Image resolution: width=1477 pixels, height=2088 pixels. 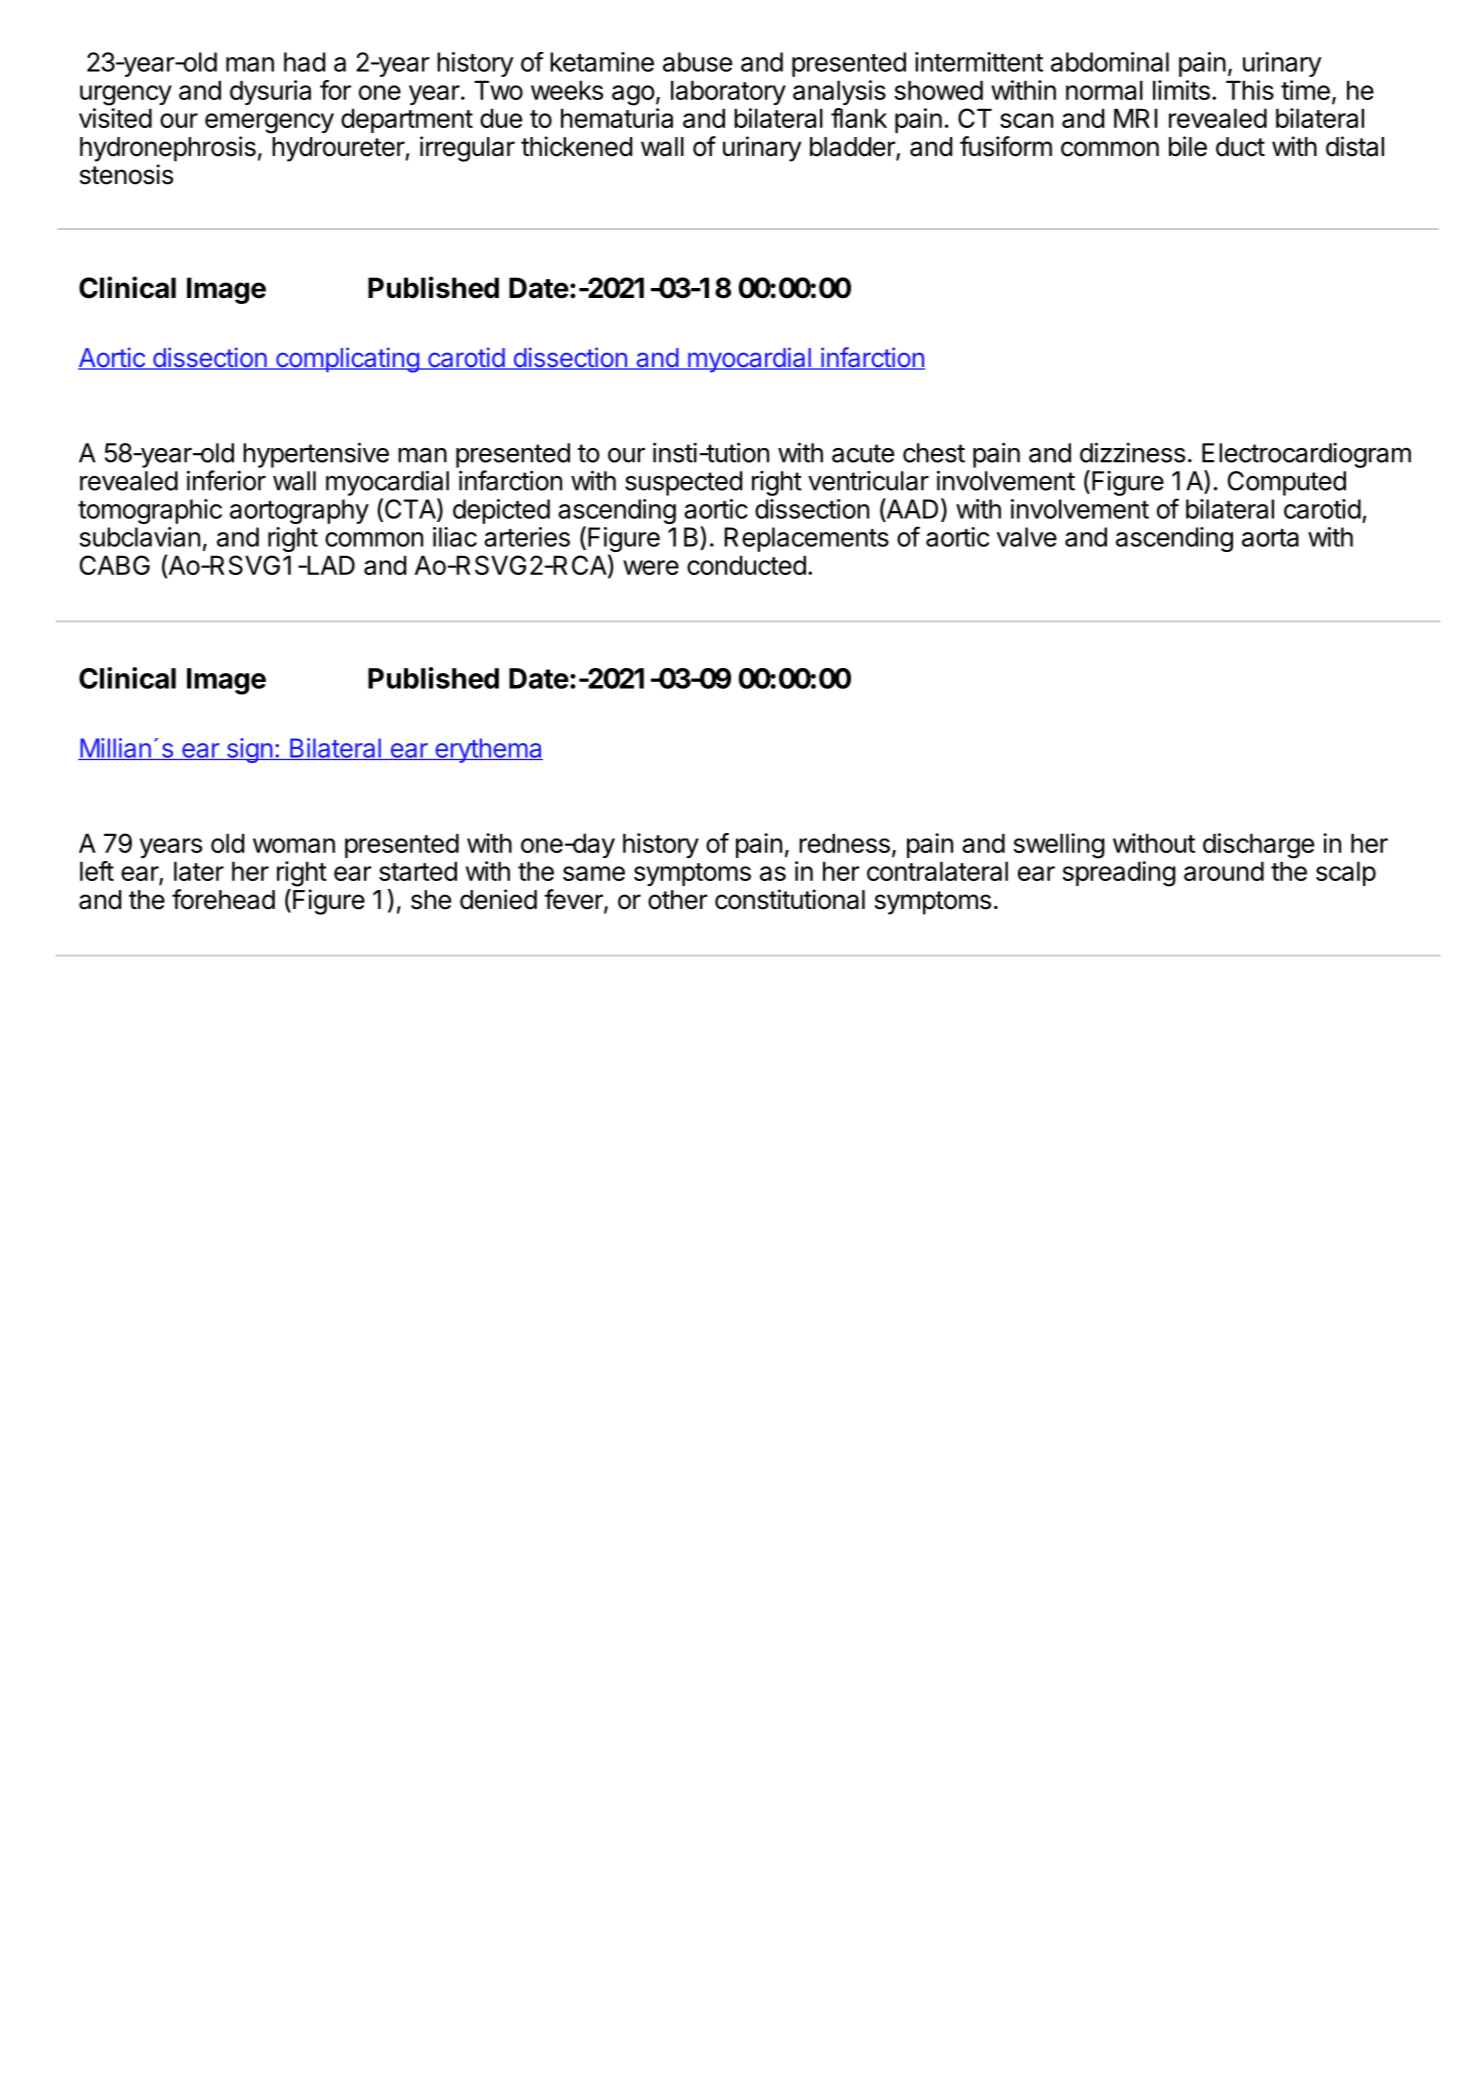 What do you see at coordinates (863, 453) in the document?
I see `acute` at bounding box center [863, 453].
